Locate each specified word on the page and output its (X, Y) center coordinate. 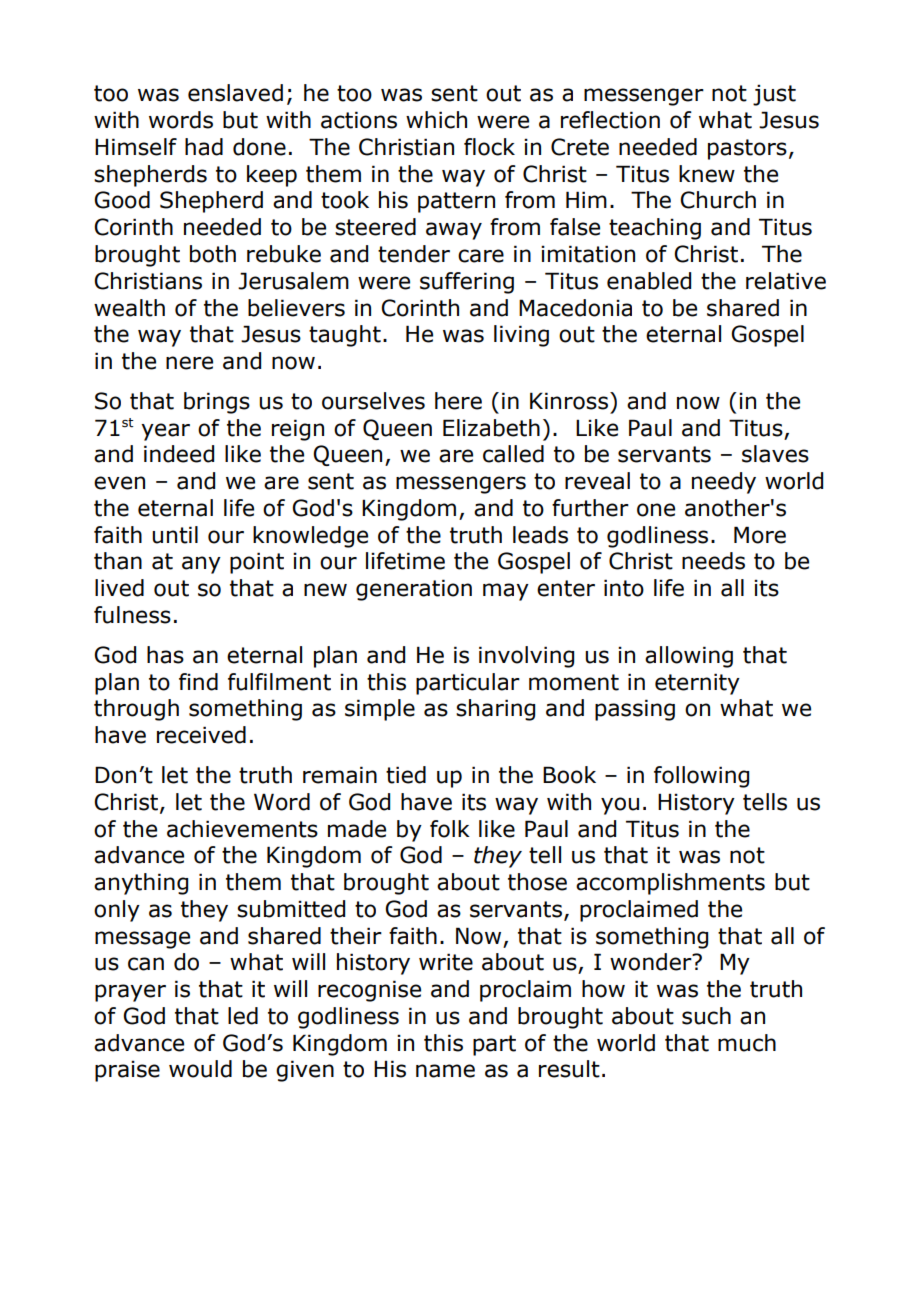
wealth (129, 308)
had (204, 147)
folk (450, 829)
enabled (649, 281)
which (436, 120)
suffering (467, 283)
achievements (242, 829)
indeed (179, 454)
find (198, 682)
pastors (747, 149)
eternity (697, 684)
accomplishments (670, 884)
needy (724, 483)
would (200, 1069)
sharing (495, 710)
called (513, 454)
